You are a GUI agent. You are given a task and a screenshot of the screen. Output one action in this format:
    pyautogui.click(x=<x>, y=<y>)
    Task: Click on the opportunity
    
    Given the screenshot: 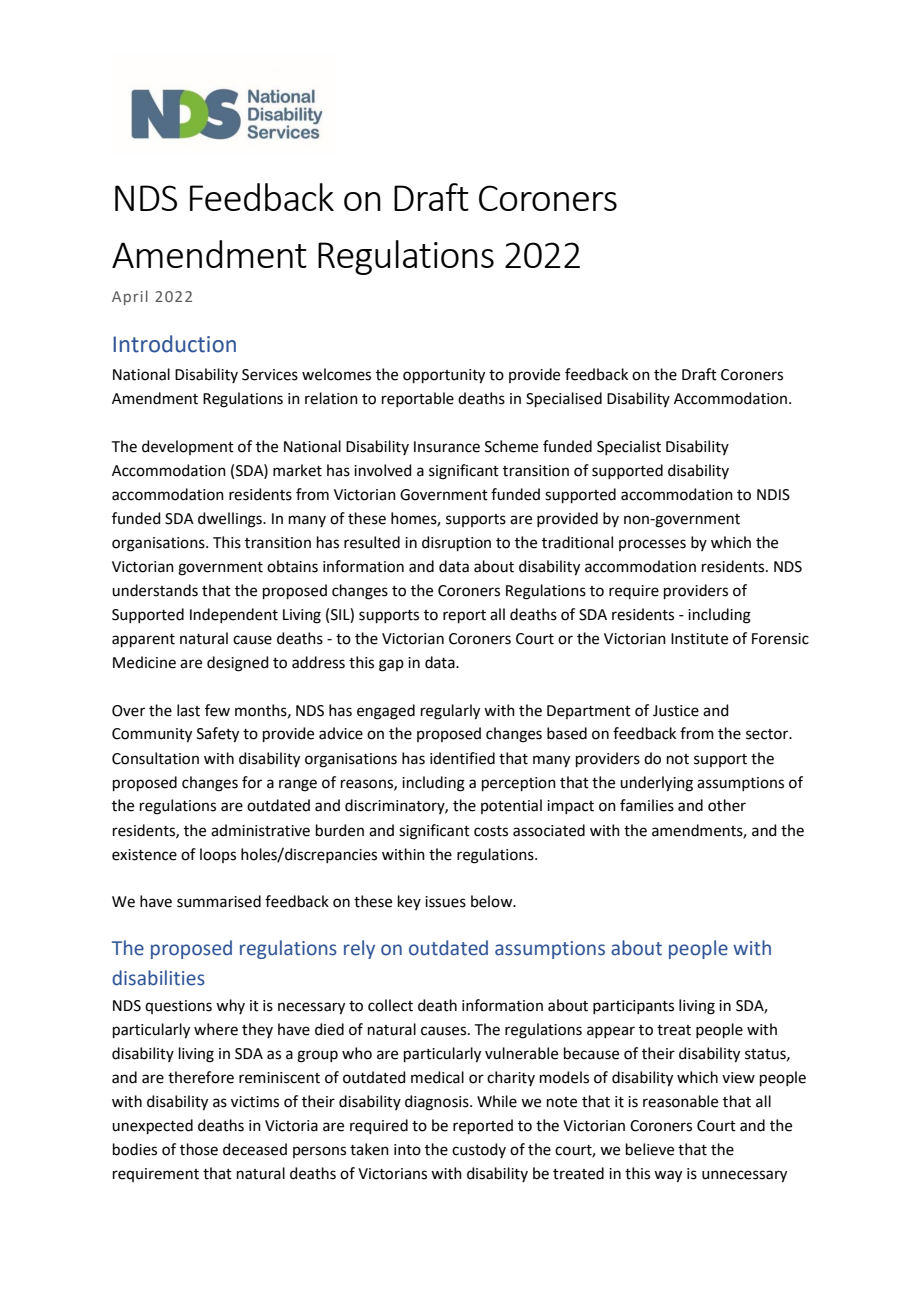 What is the action you would take?
    pyautogui.click(x=444, y=376)
